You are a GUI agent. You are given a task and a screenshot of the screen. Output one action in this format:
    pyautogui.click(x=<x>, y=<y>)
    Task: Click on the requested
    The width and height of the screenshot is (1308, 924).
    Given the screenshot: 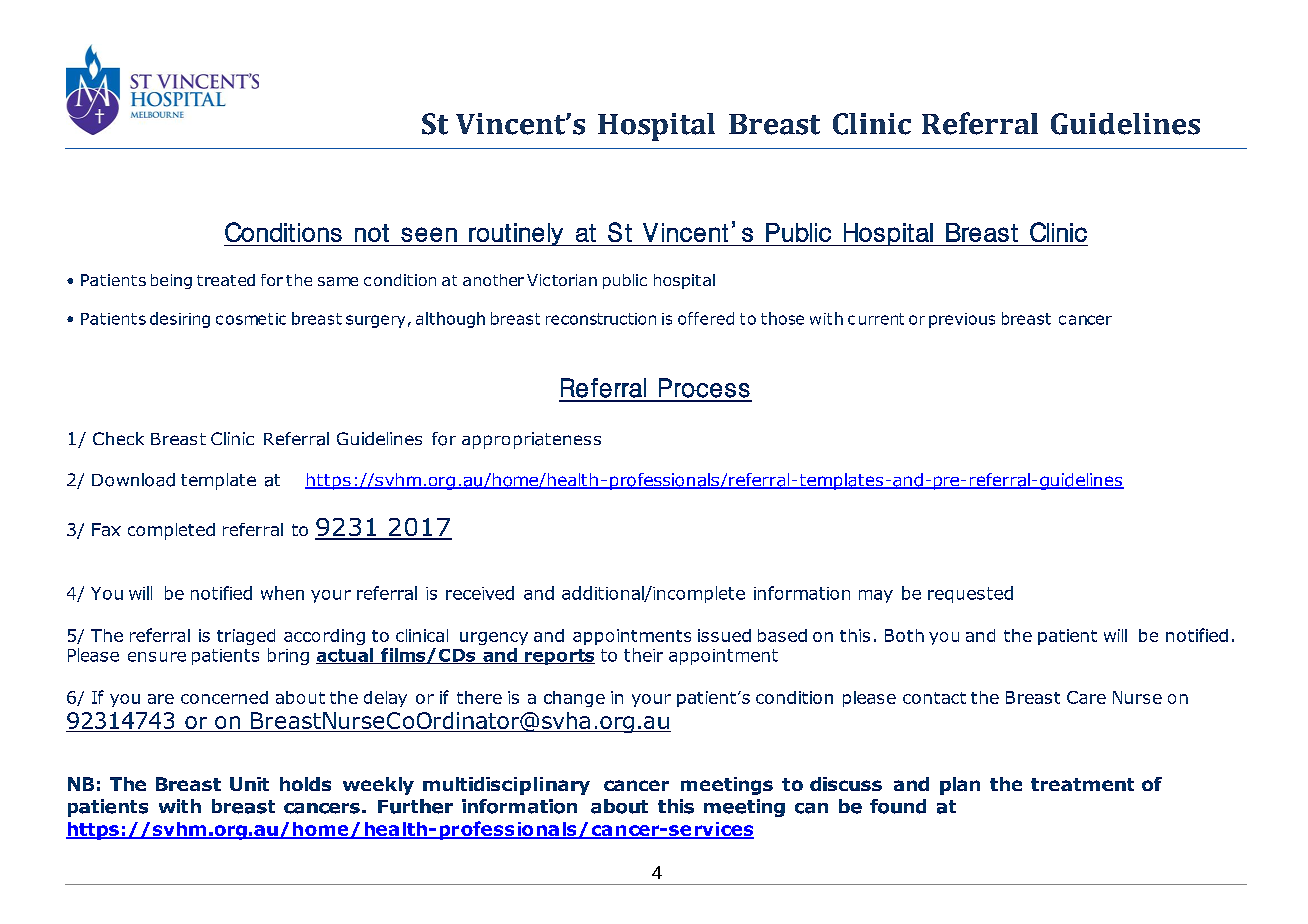 What is the action you would take?
    pyautogui.click(x=970, y=594)
